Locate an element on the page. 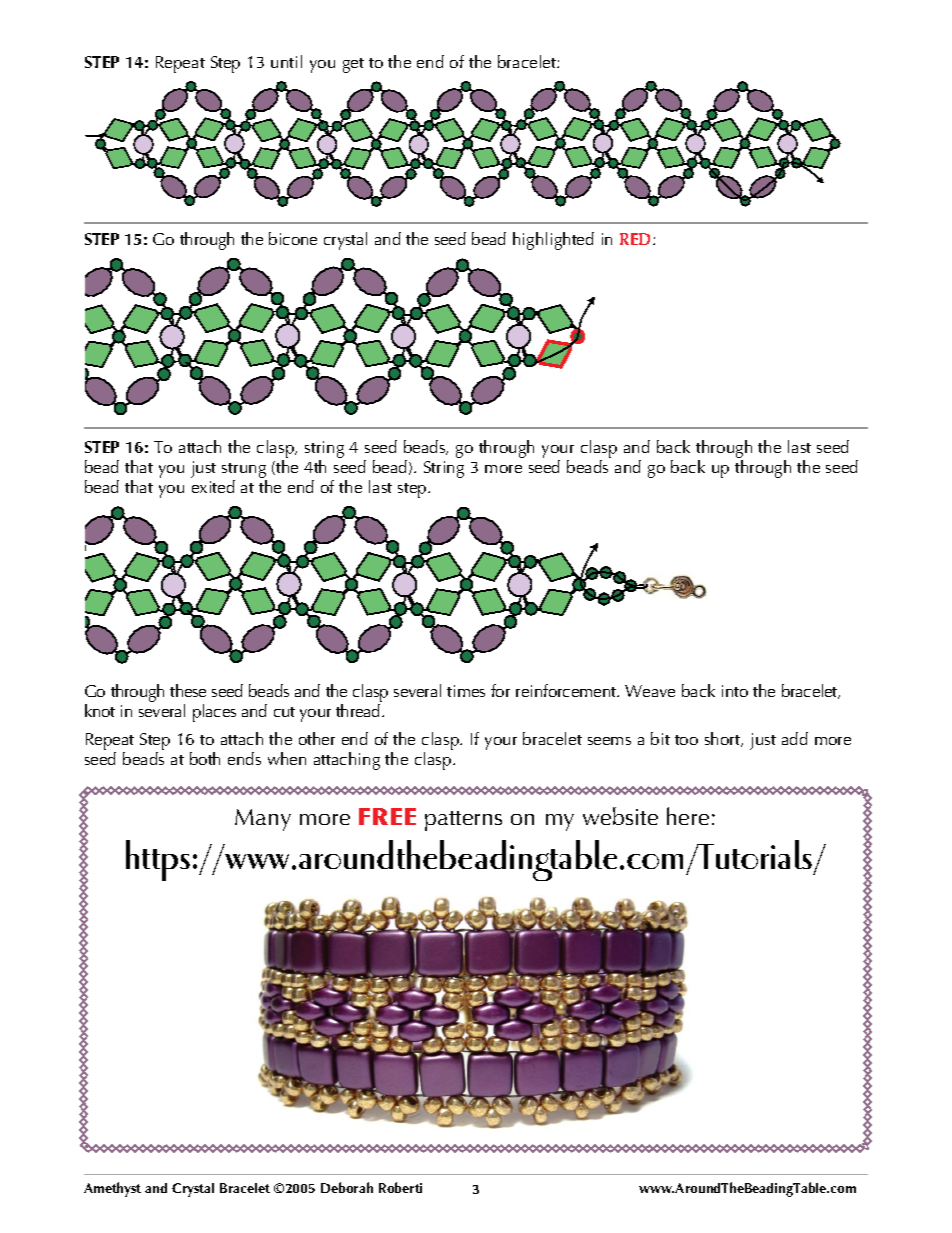 The width and height of the document is (952, 1233). RED is located at coordinates (637, 239).
